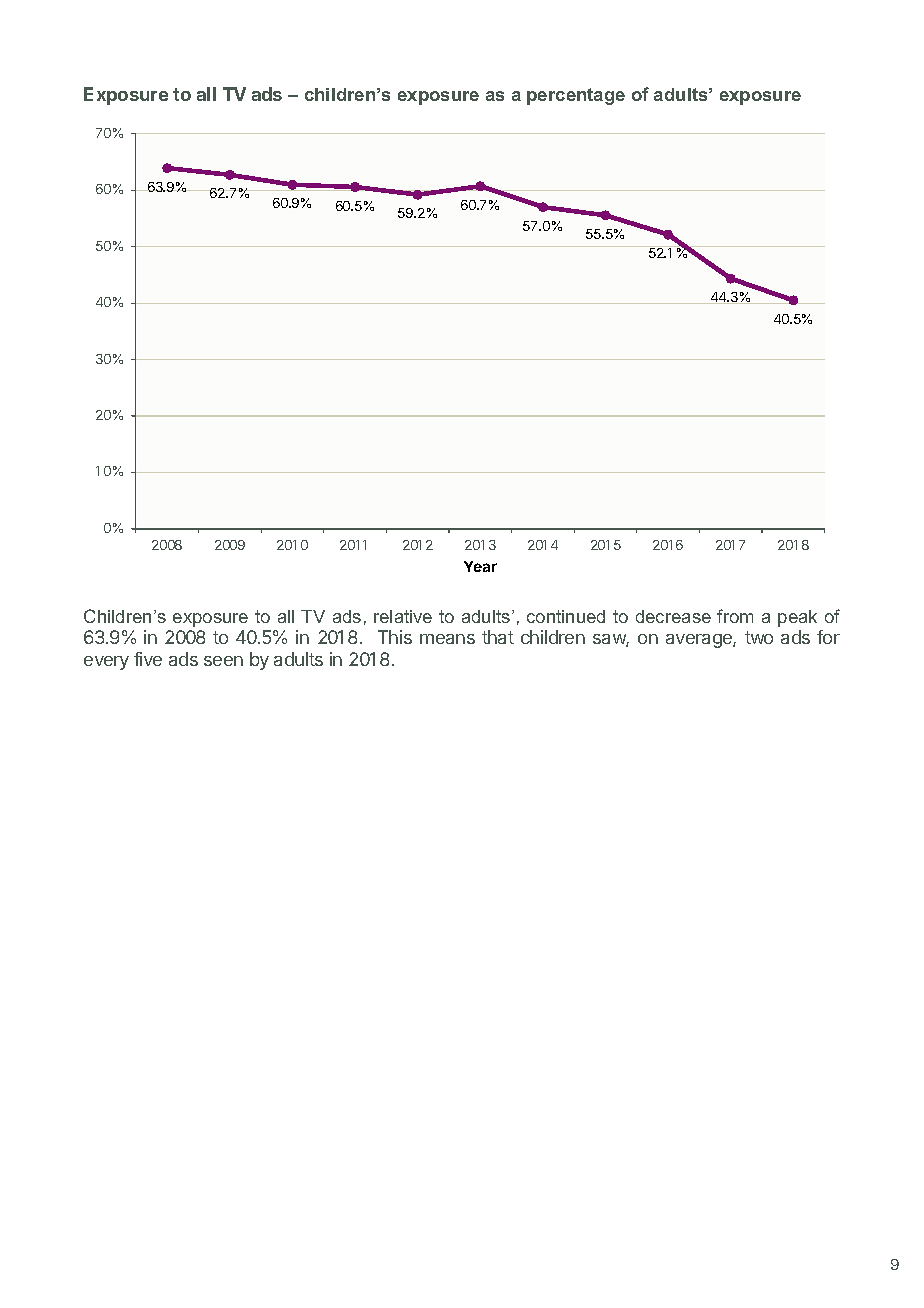 Image resolution: width=924 pixels, height=1308 pixels. What do you see at coordinates (498, 637) in the image?
I see `that` at bounding box center [498, 637].
